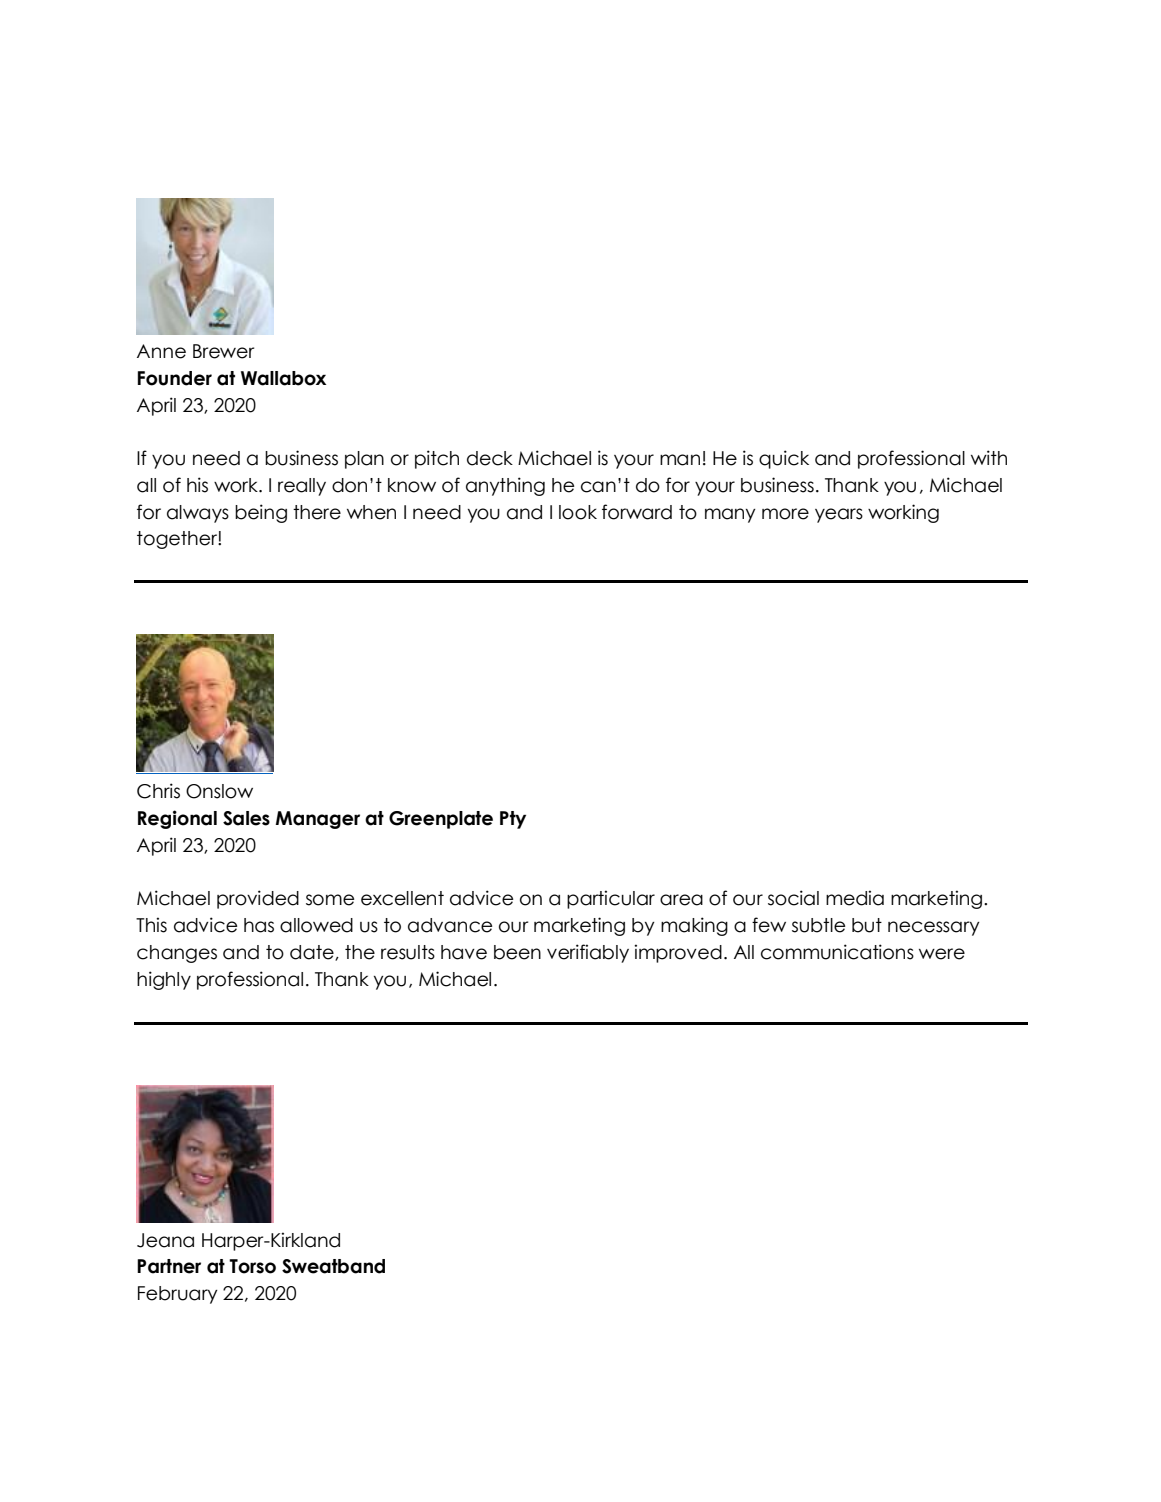  What do you see at coordinates (989, 457) in the screenshot?
I see `with` at bounding box center [989, 457].
